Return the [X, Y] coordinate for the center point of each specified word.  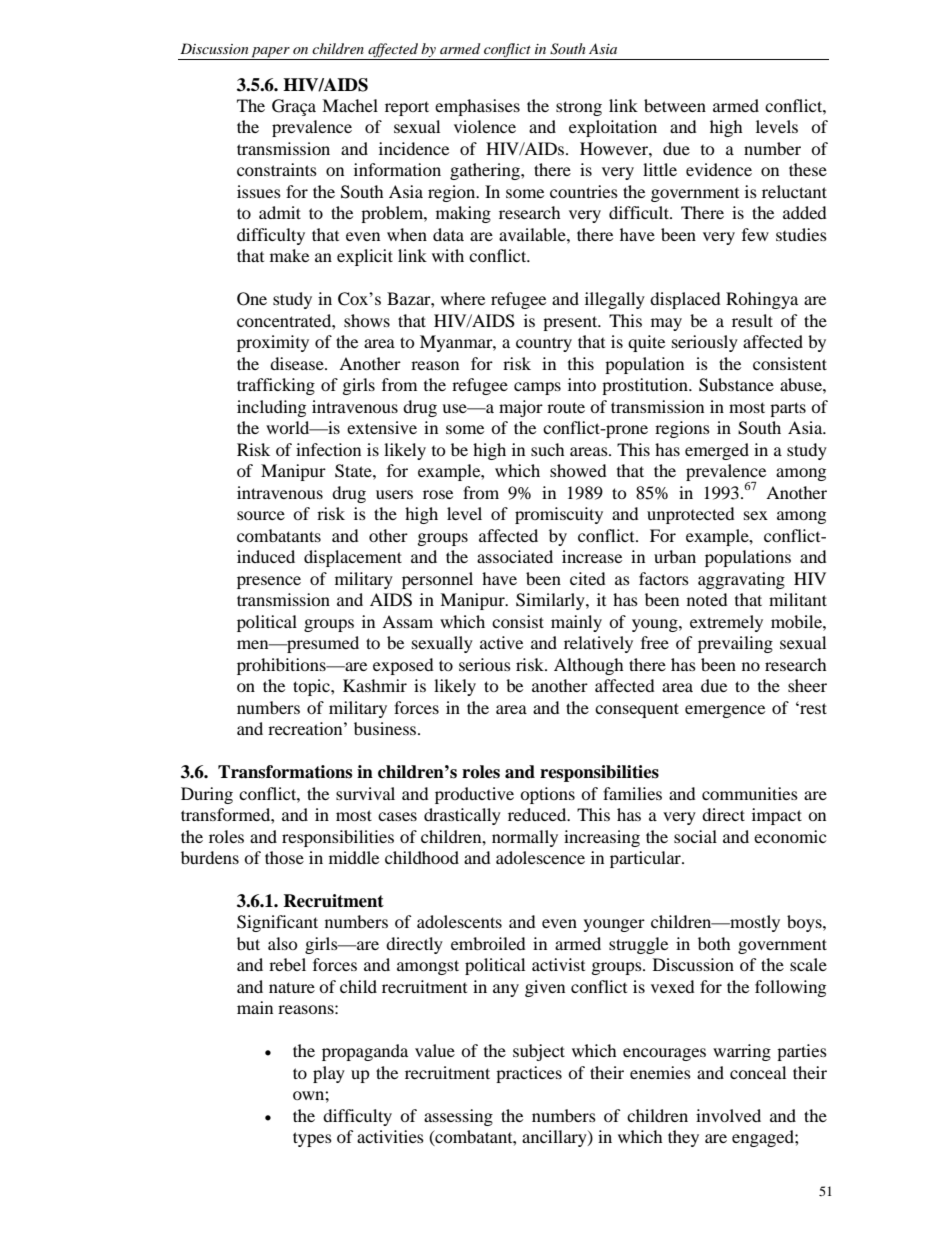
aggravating [741, 580]
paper [271, 53]
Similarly [551, 601]
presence [269, 582]
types [312, 1139]
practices [529, 1074]
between [675, 105]
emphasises [477, 107]
